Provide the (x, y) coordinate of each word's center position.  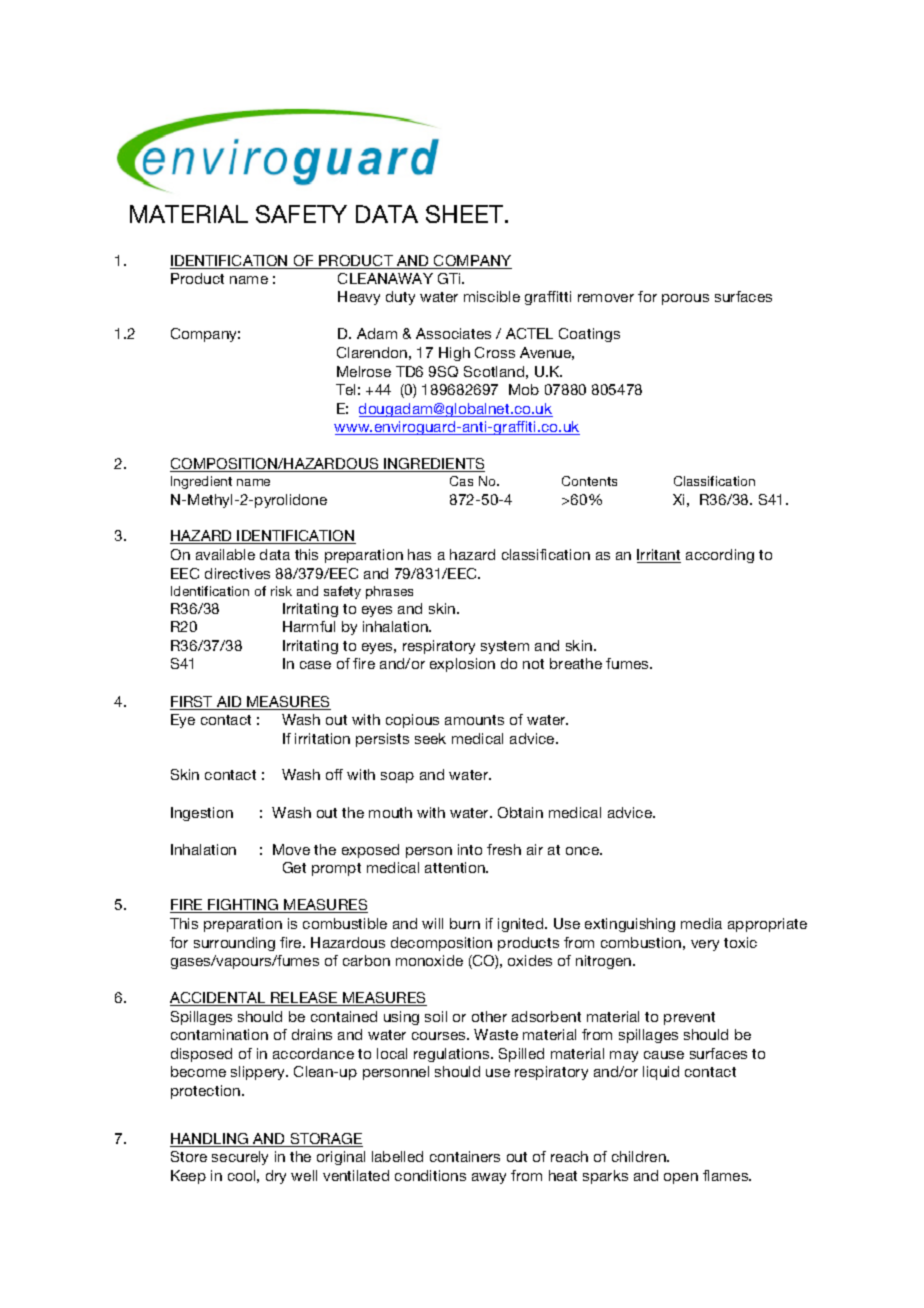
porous (685, 299)
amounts (474, 720)
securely (240, 1158)
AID (229, 703)
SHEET (466, 214)
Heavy (359, 298)
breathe (576, 663)
